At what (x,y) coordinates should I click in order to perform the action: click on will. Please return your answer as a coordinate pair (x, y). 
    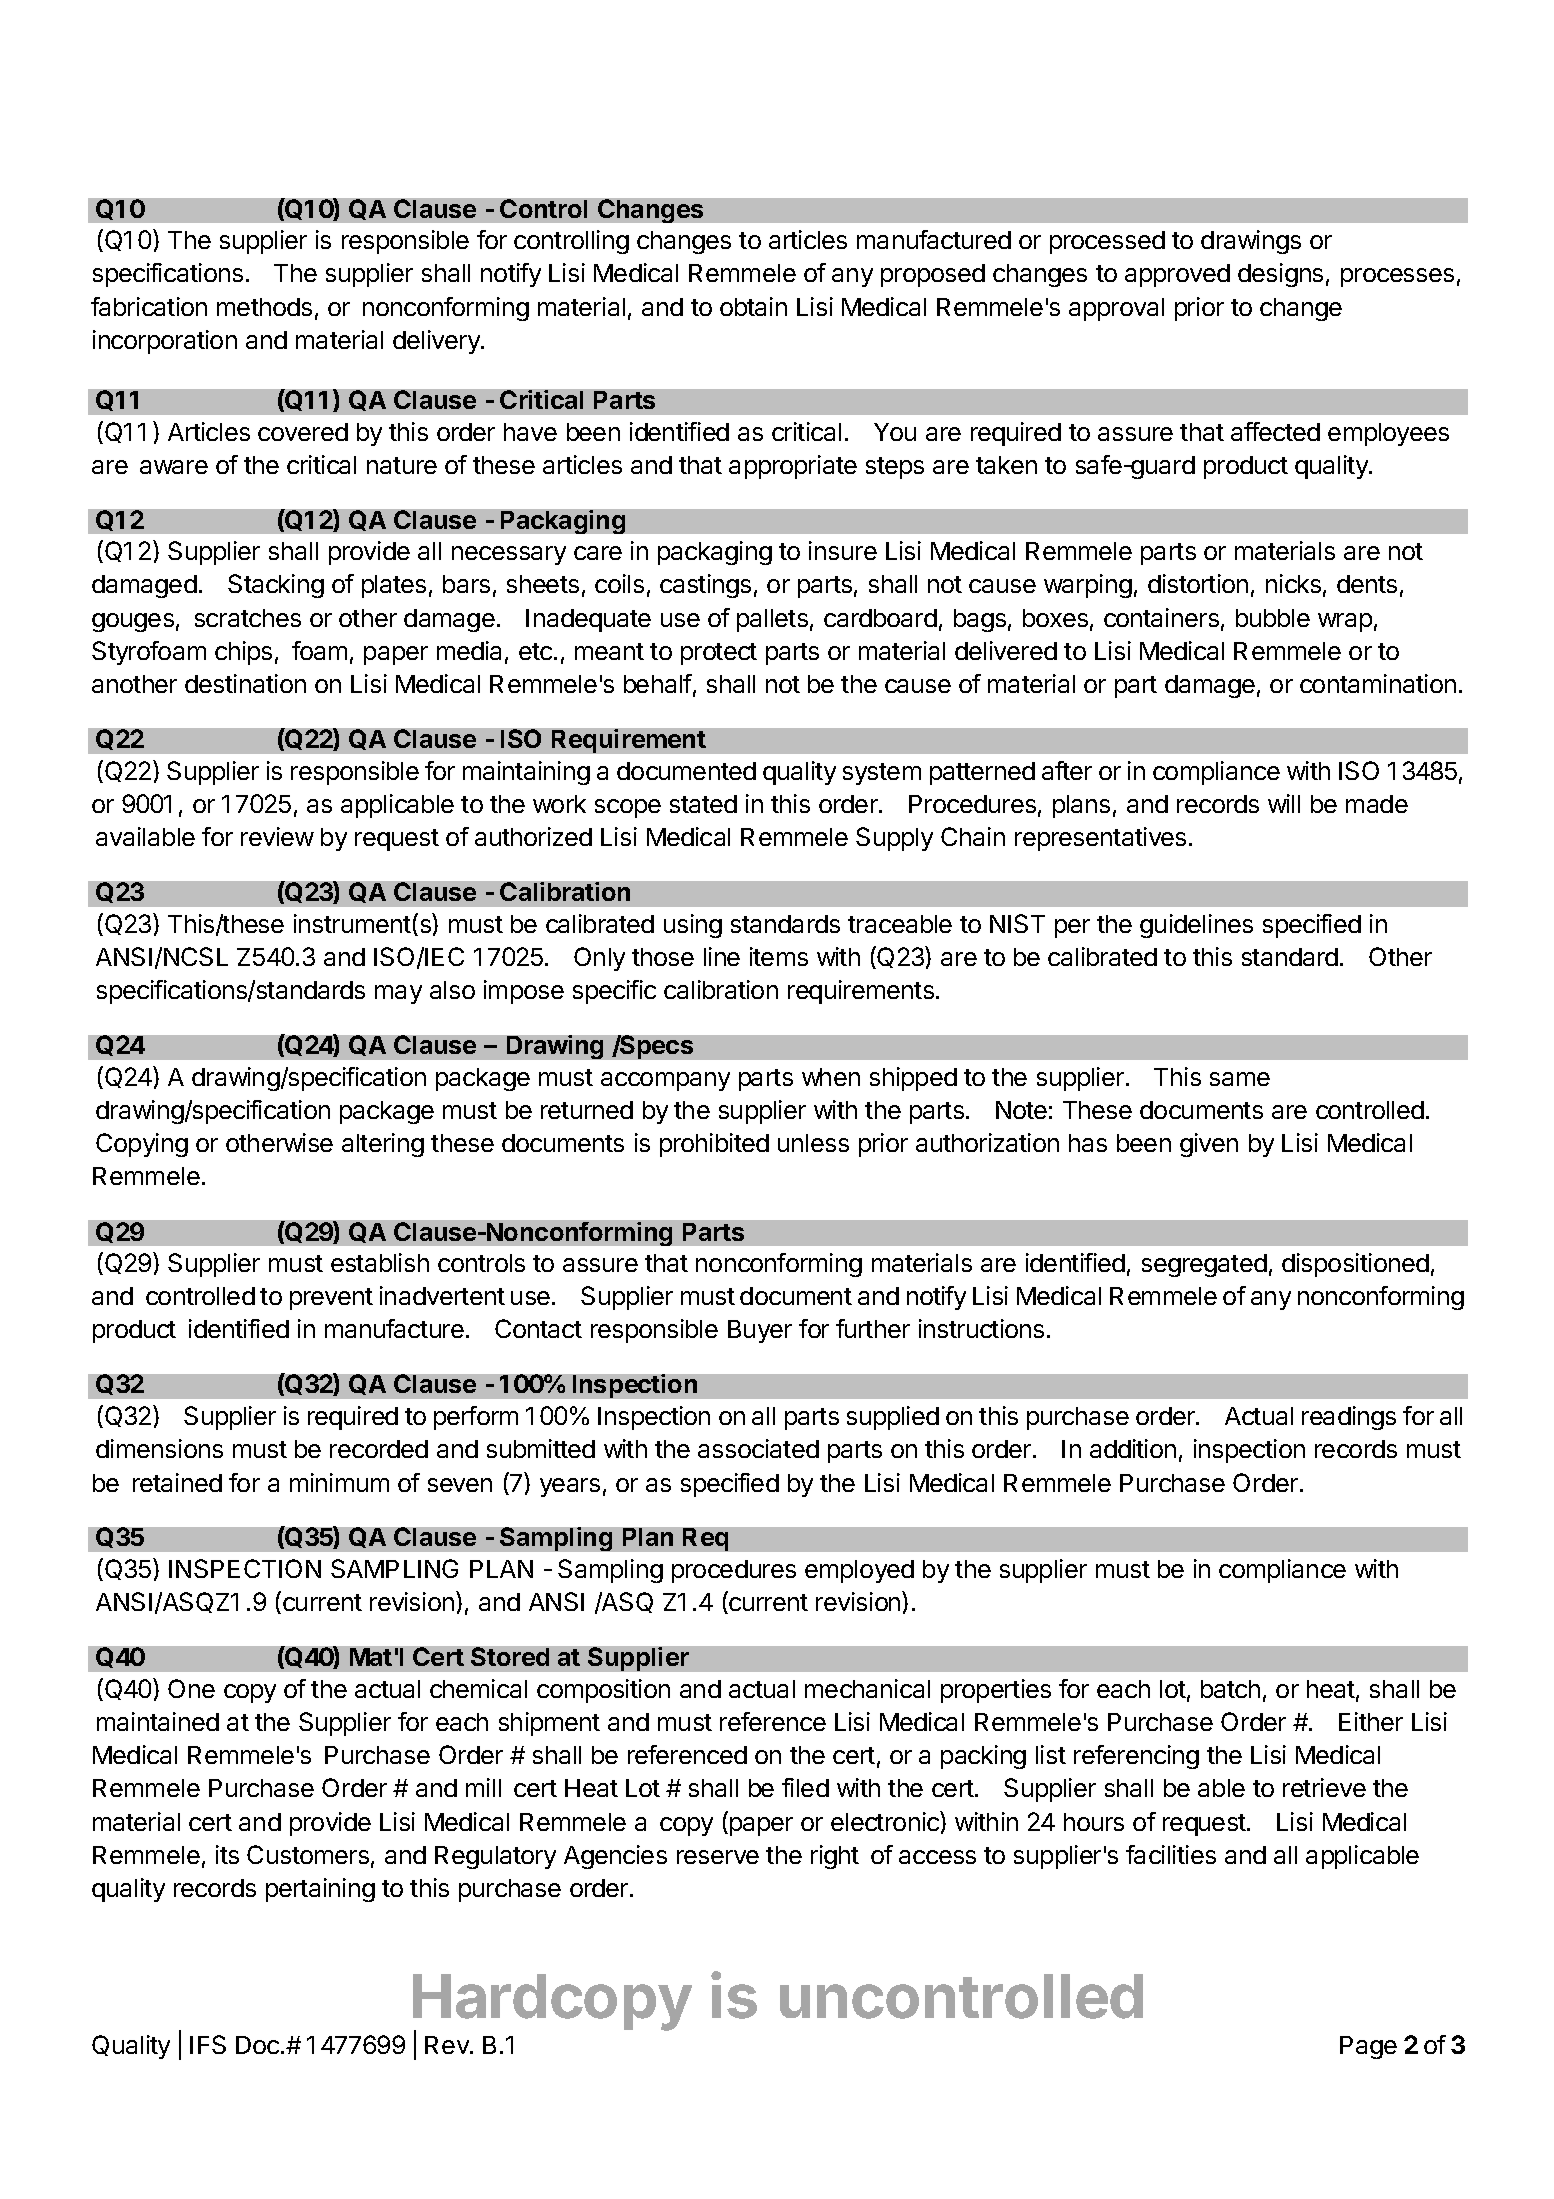
    Looking at the image, I should click on (1284, 803).
